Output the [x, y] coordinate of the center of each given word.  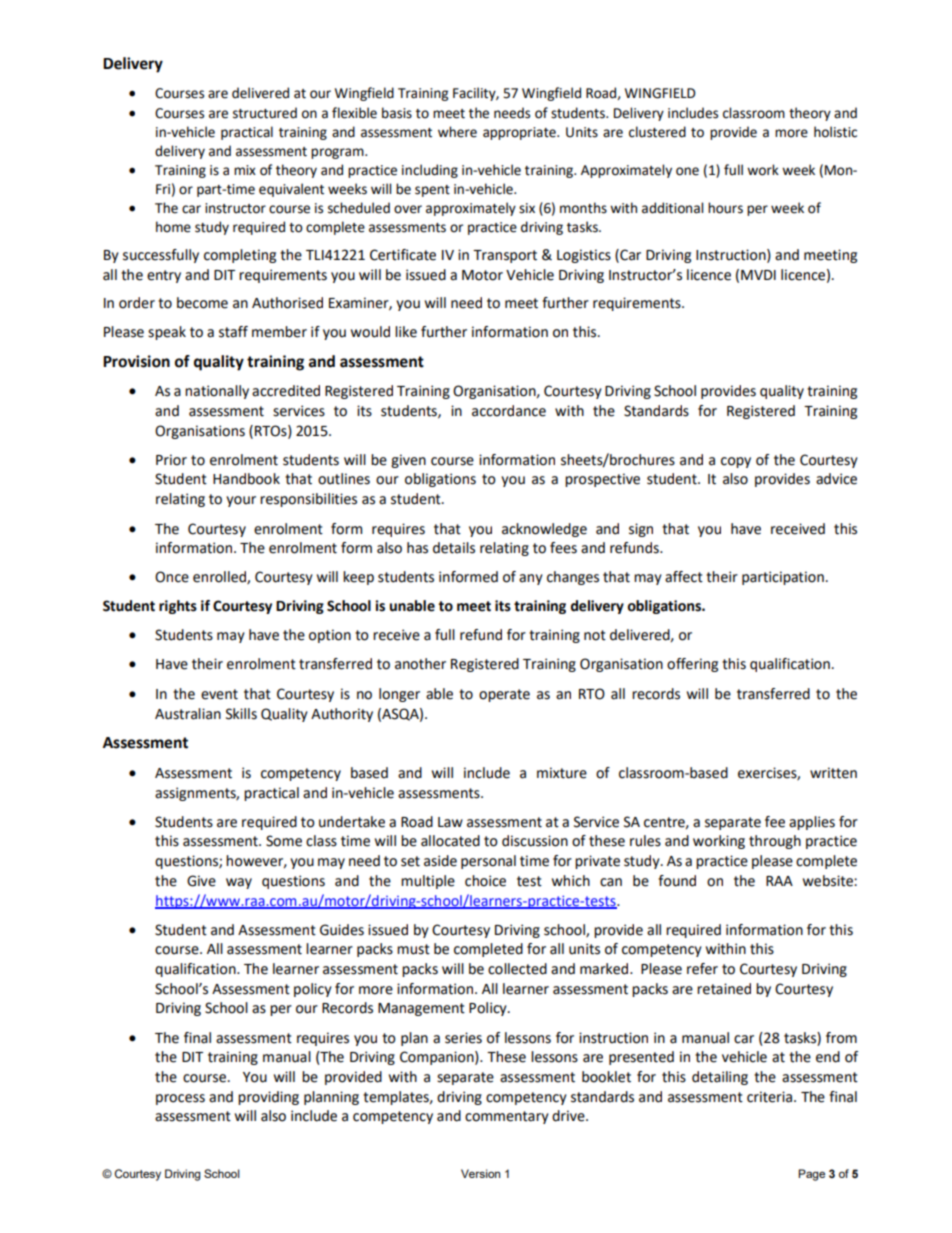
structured [265, 113]
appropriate [520, 133]
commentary [507, 1117]
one [687, 171]
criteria [769, 1097]
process [180, 1099]
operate [504, 695]
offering [692, 665]
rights [178, 607]
